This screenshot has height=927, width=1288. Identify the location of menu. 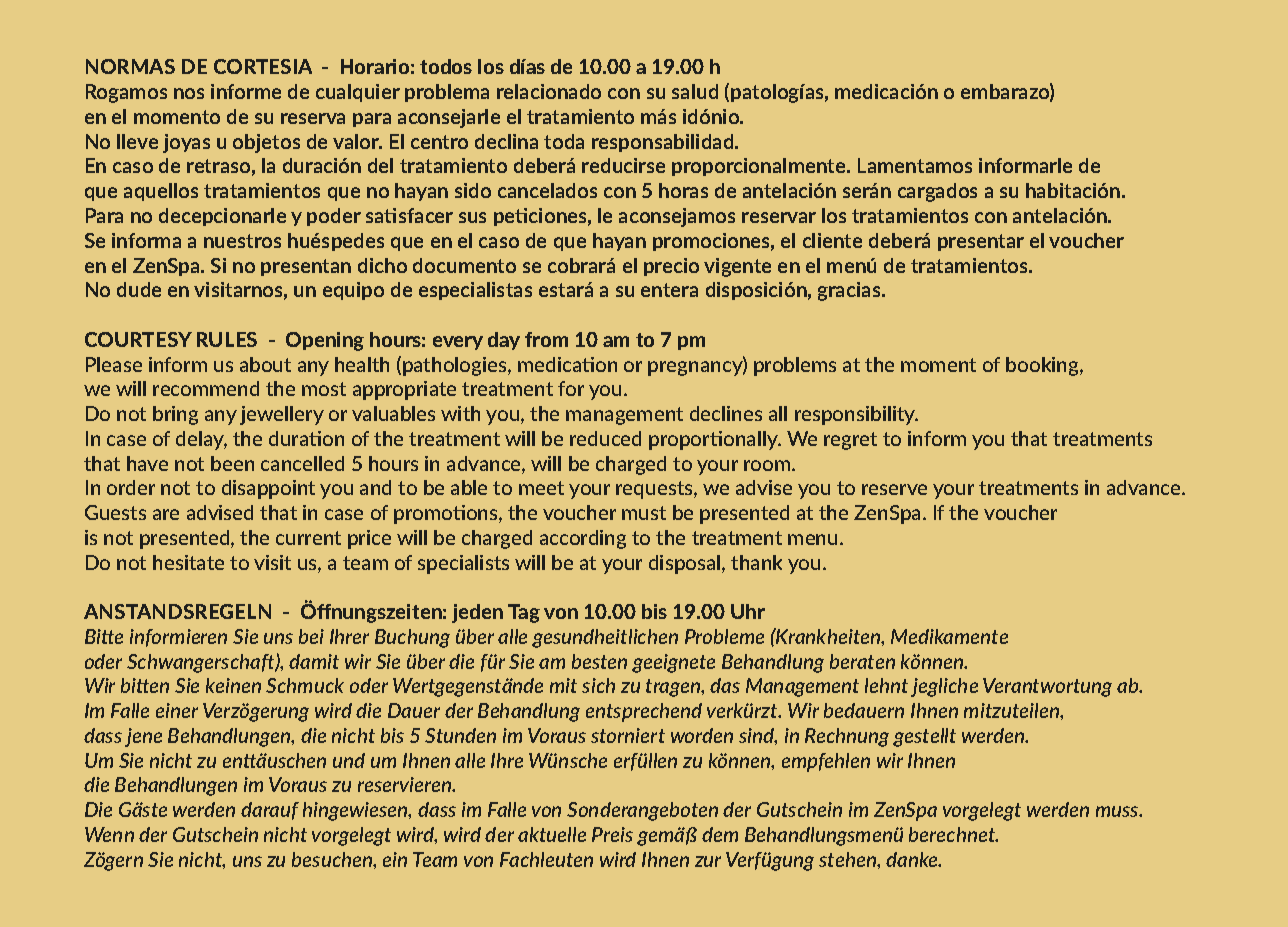
(812, 539).
